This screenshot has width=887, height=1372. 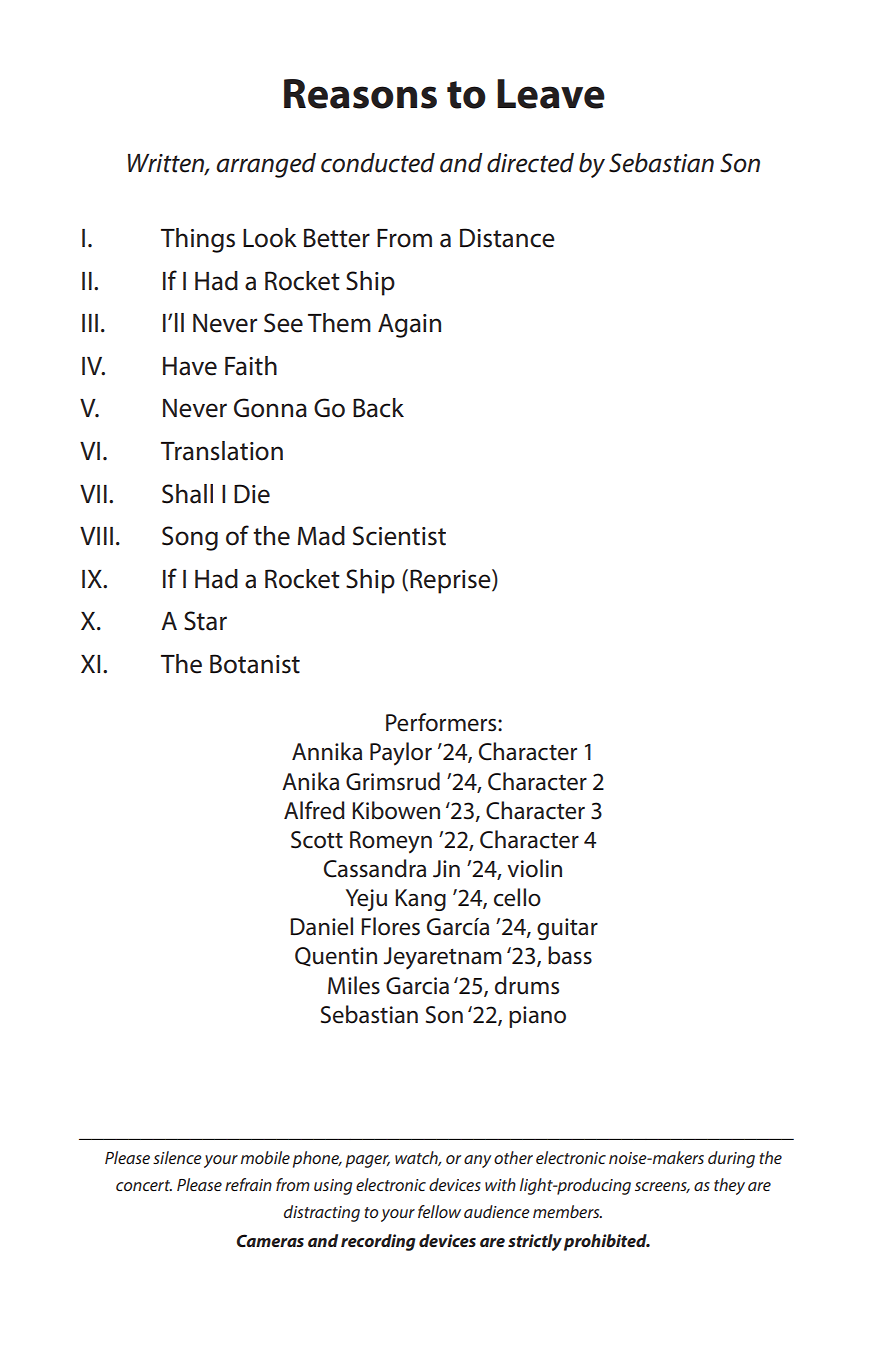 I want to click on Leave, so click(x=551, y=94).
